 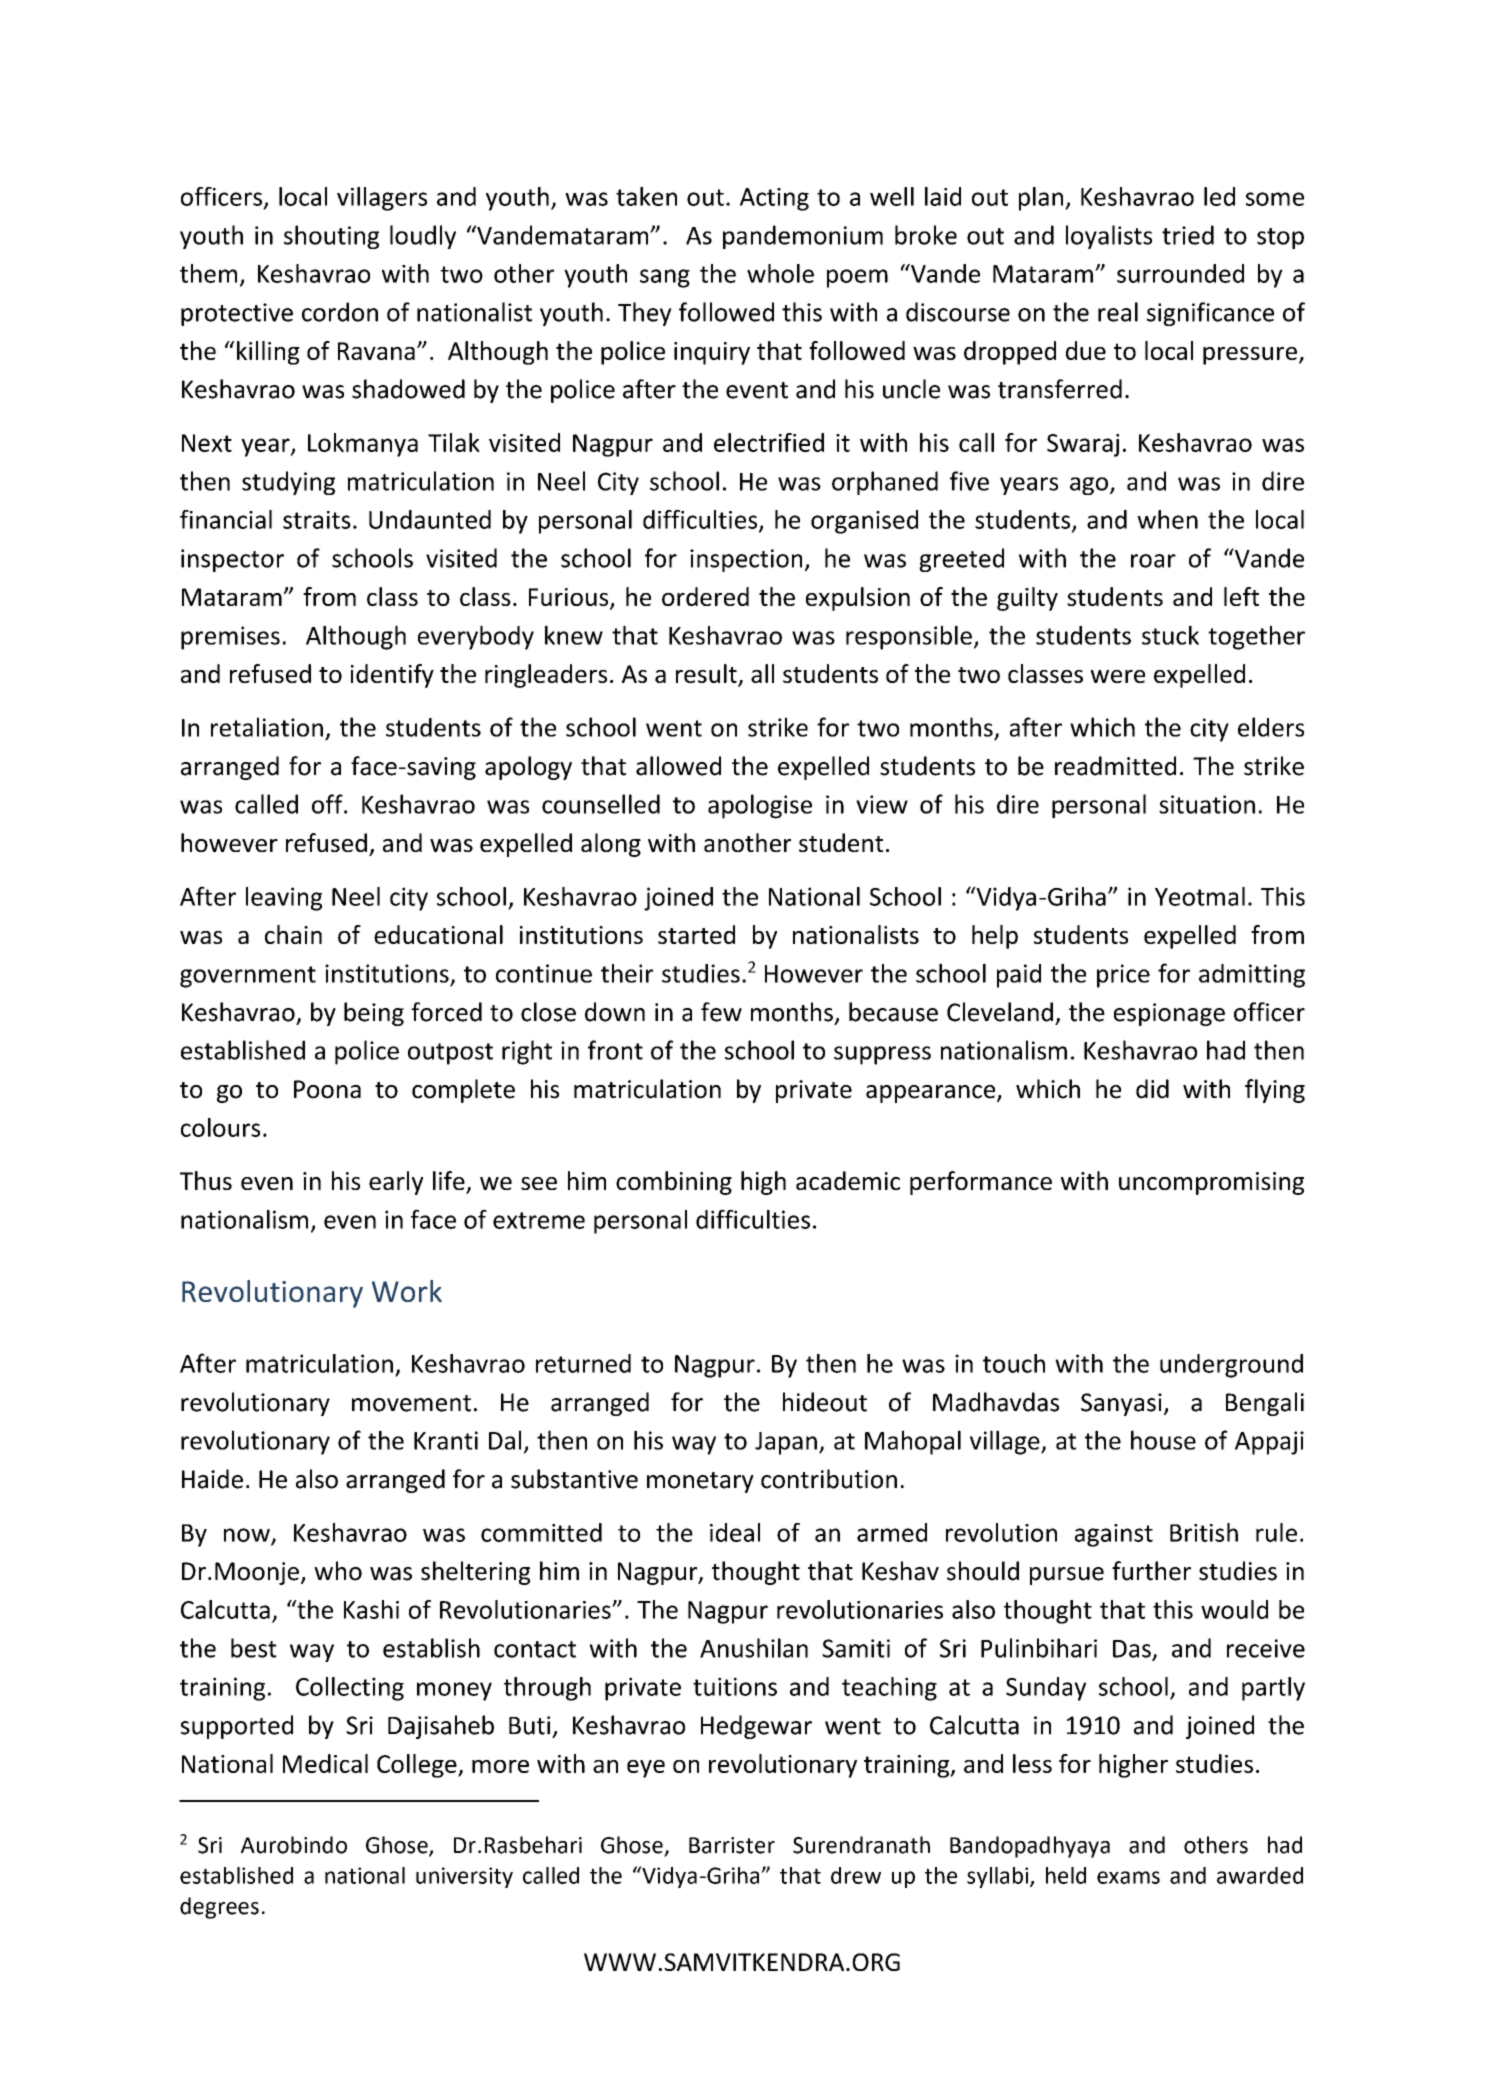 What do you see at coordinates (407, 1291) in the screenshot?
I see `Work` at bounding box center [407, 1291].
